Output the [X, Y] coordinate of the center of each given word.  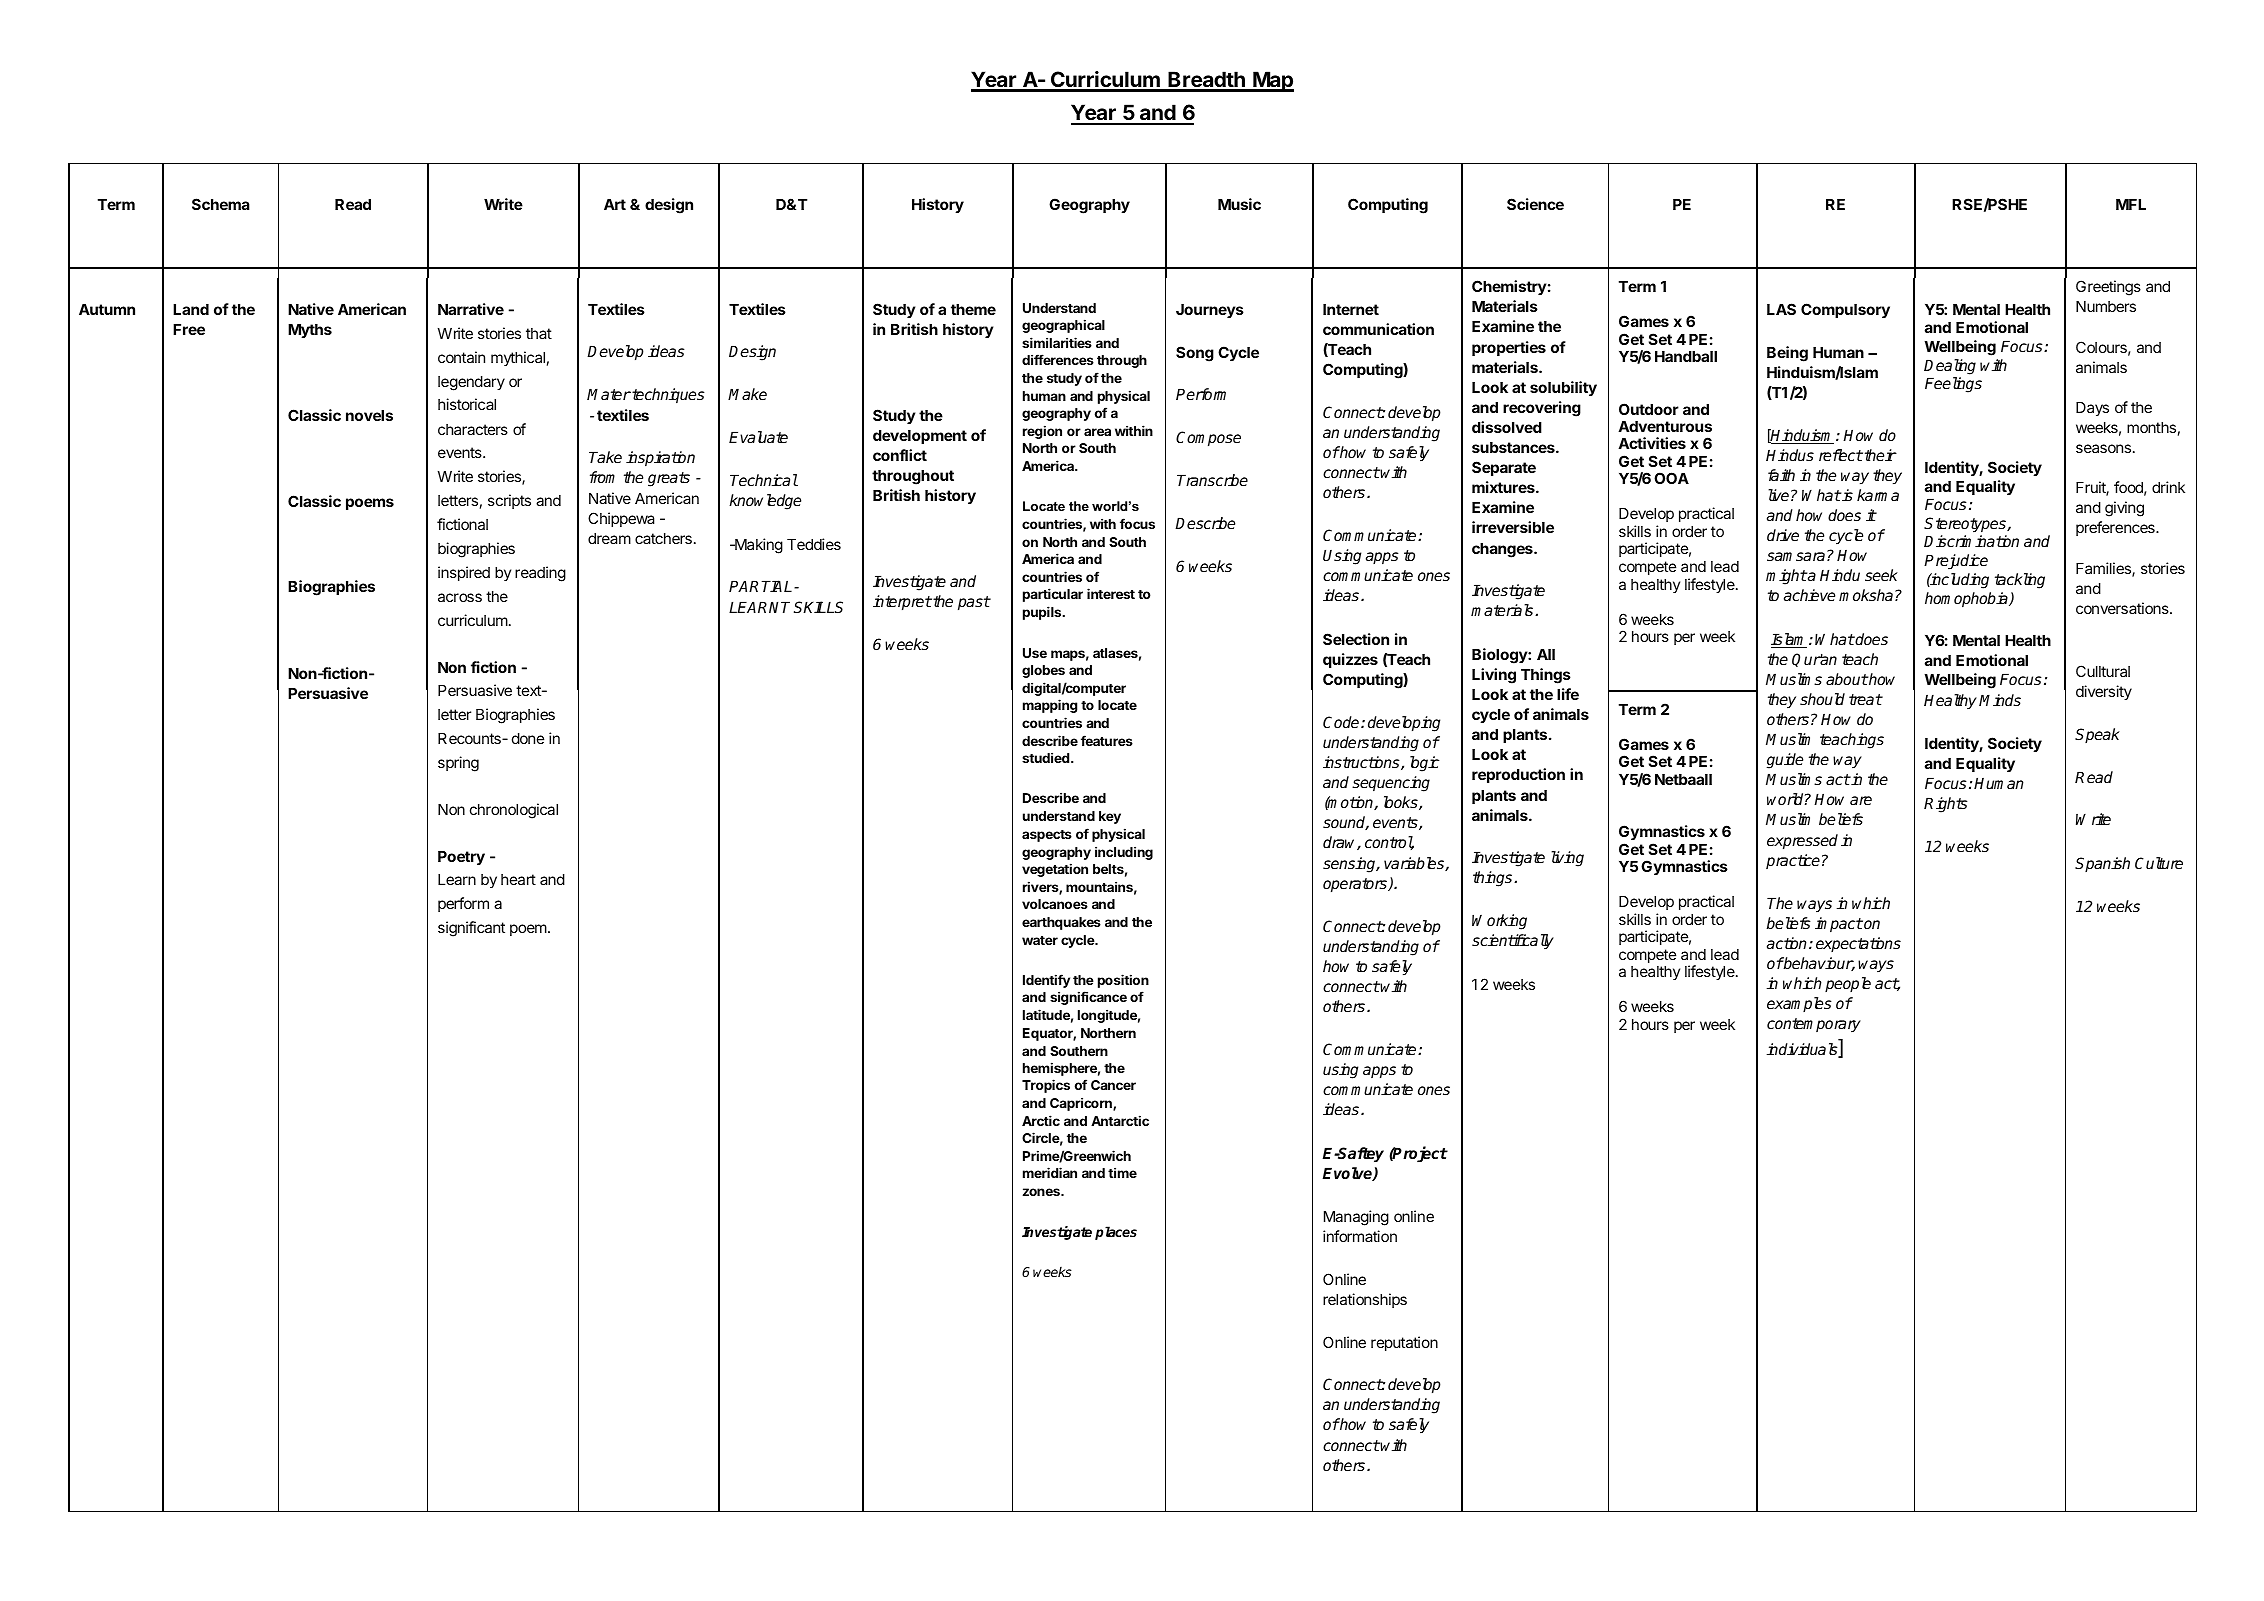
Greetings [2108, 288]
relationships [1365, 1300]
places [1116, 1233]
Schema [221, 204]
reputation [1404, 1343]
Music [1239, 204]
